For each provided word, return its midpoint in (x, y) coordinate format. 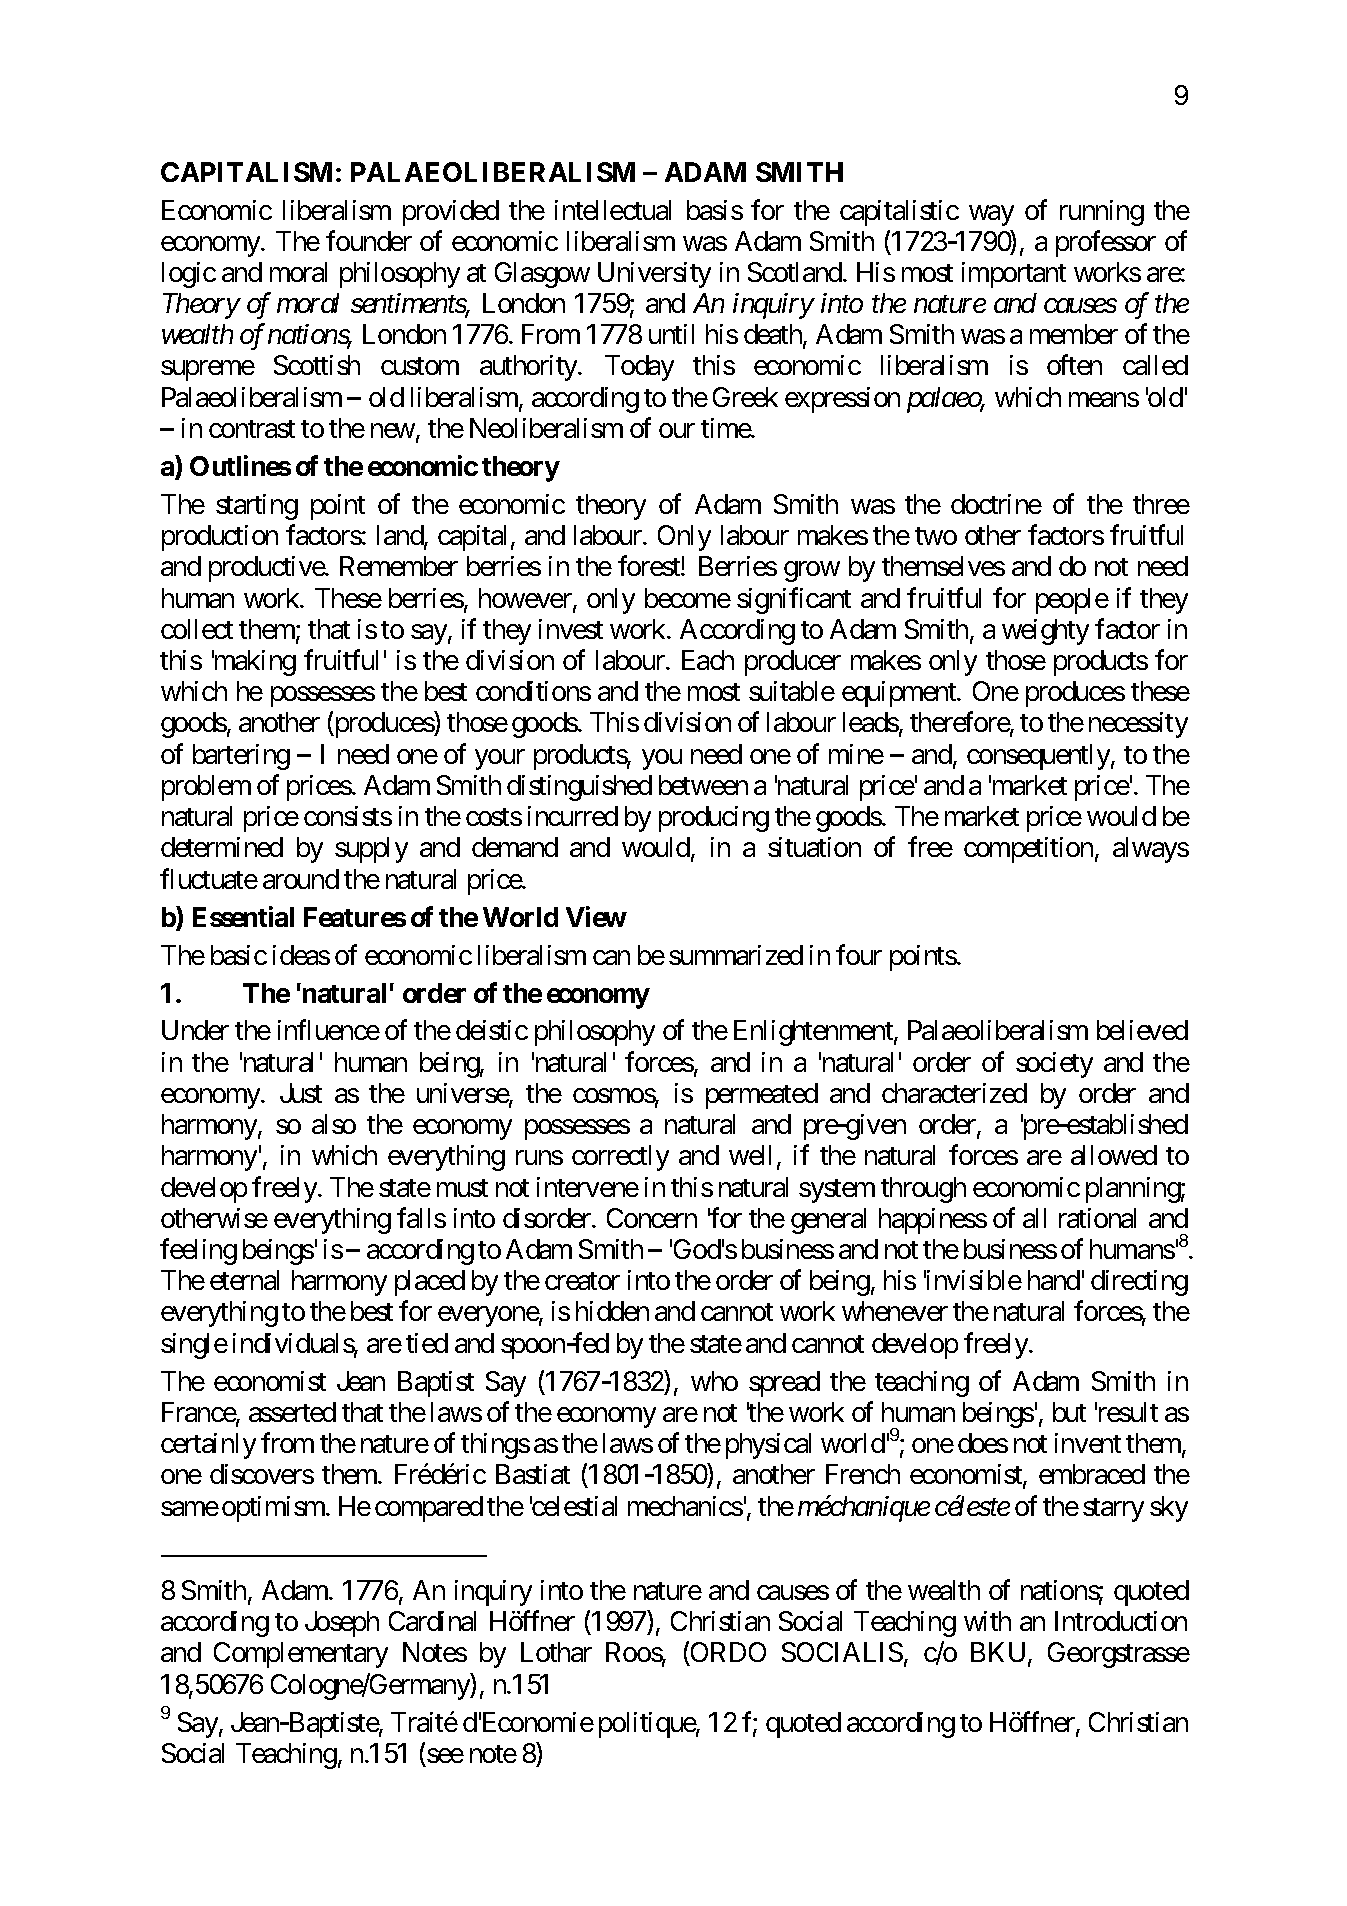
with (987, 1621)
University (654, 275)
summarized (736, 955)
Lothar (556, 1652)
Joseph (342, 1624)
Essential (243, 916)
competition (1028, 850)
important (1014, 275)
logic (189, 275)
